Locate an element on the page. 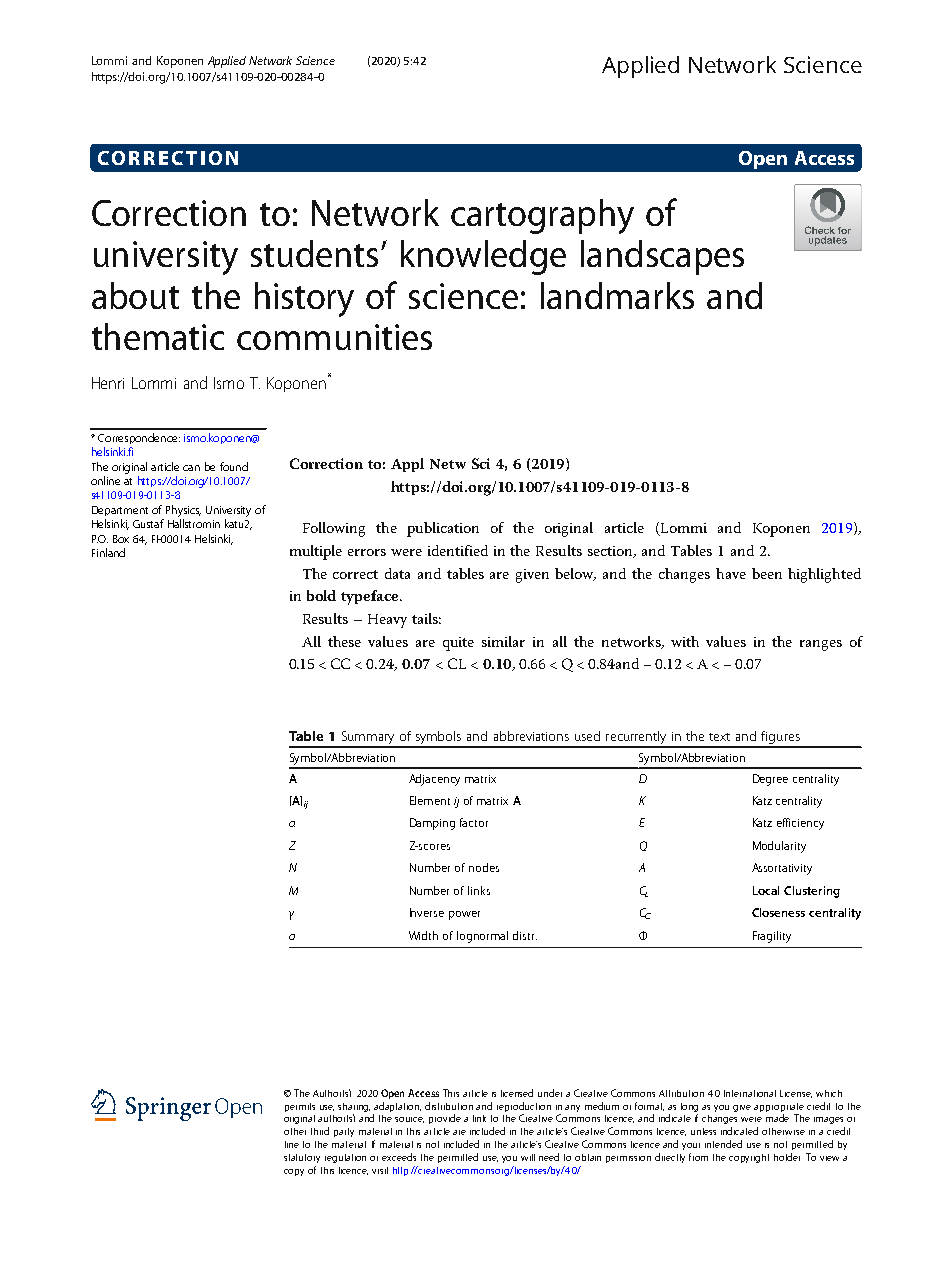 This page has height=1270, width=952. Width is located at coordinates (423, 935).
